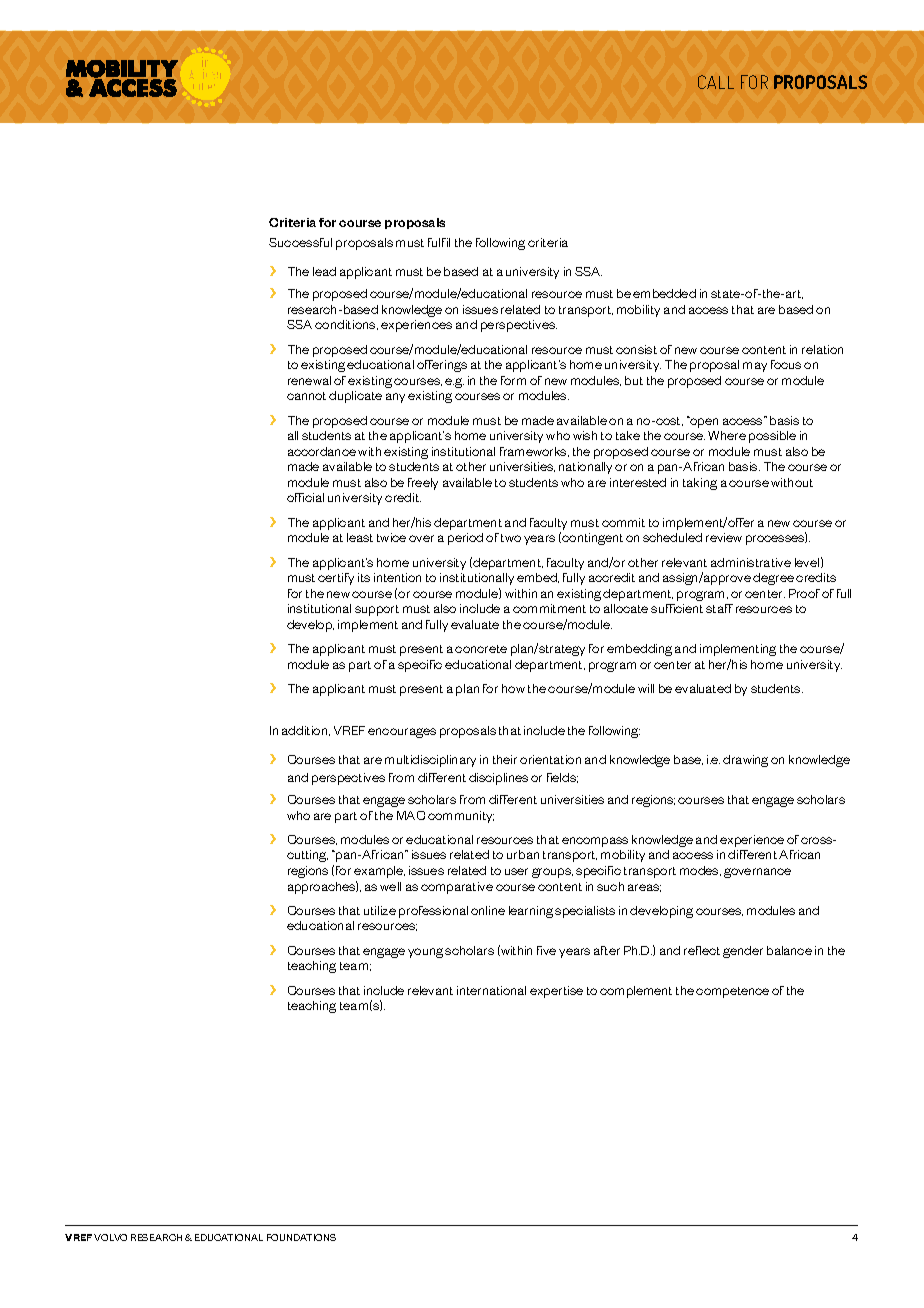 The height and width of the document is (1308, 924). Describe the element at coordinates (300, 242) in the document. I see `Successful` at that location.
